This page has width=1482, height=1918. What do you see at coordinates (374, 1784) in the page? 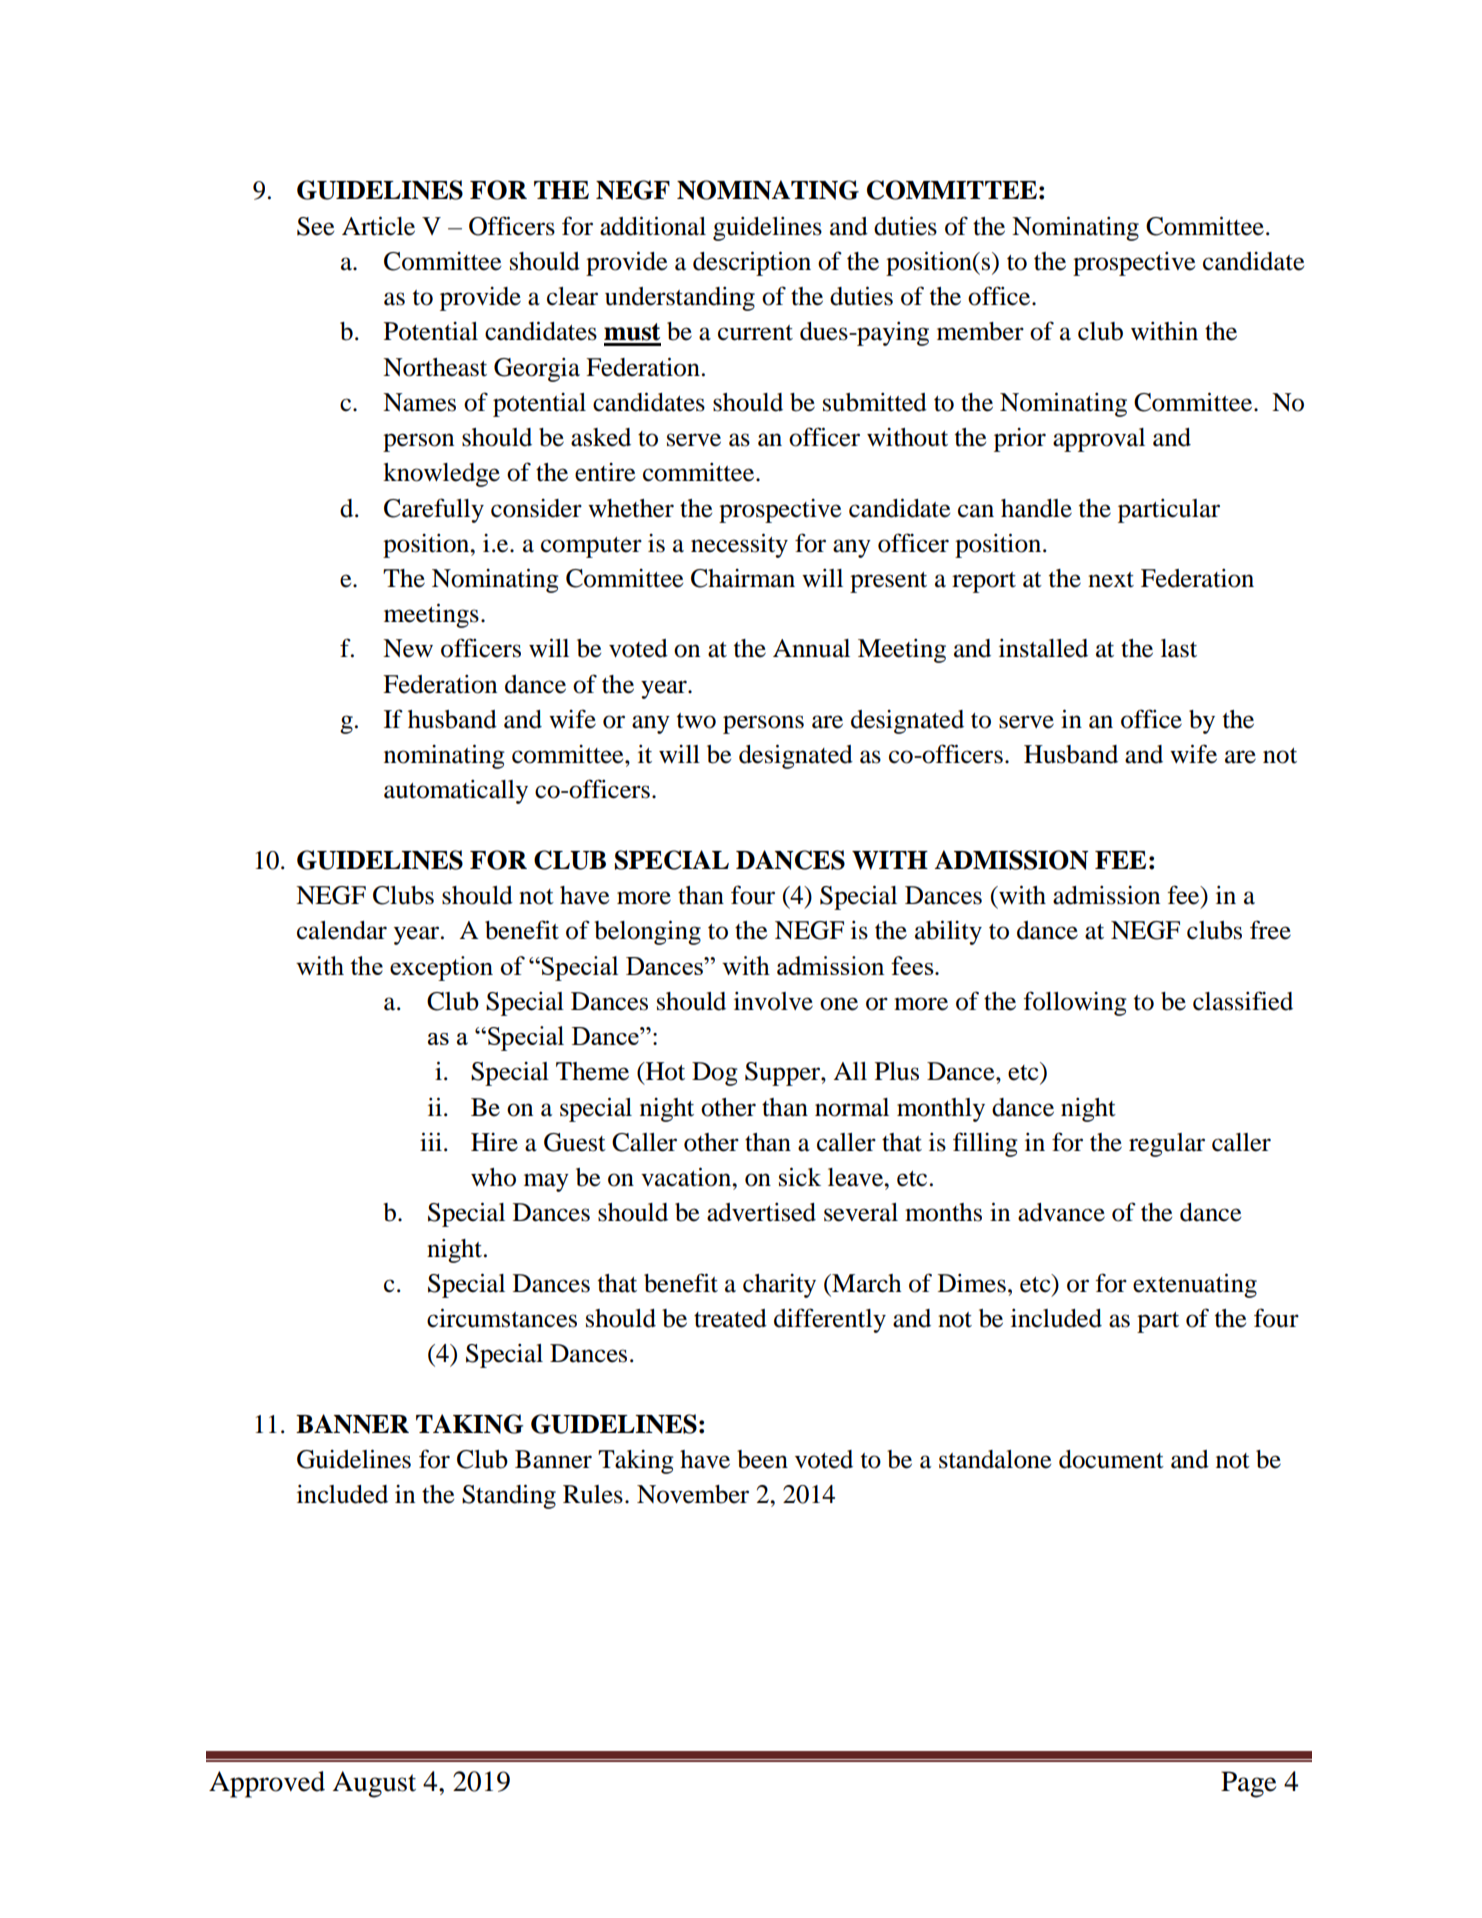
I see `August` at bounding box center [374, 1784].
